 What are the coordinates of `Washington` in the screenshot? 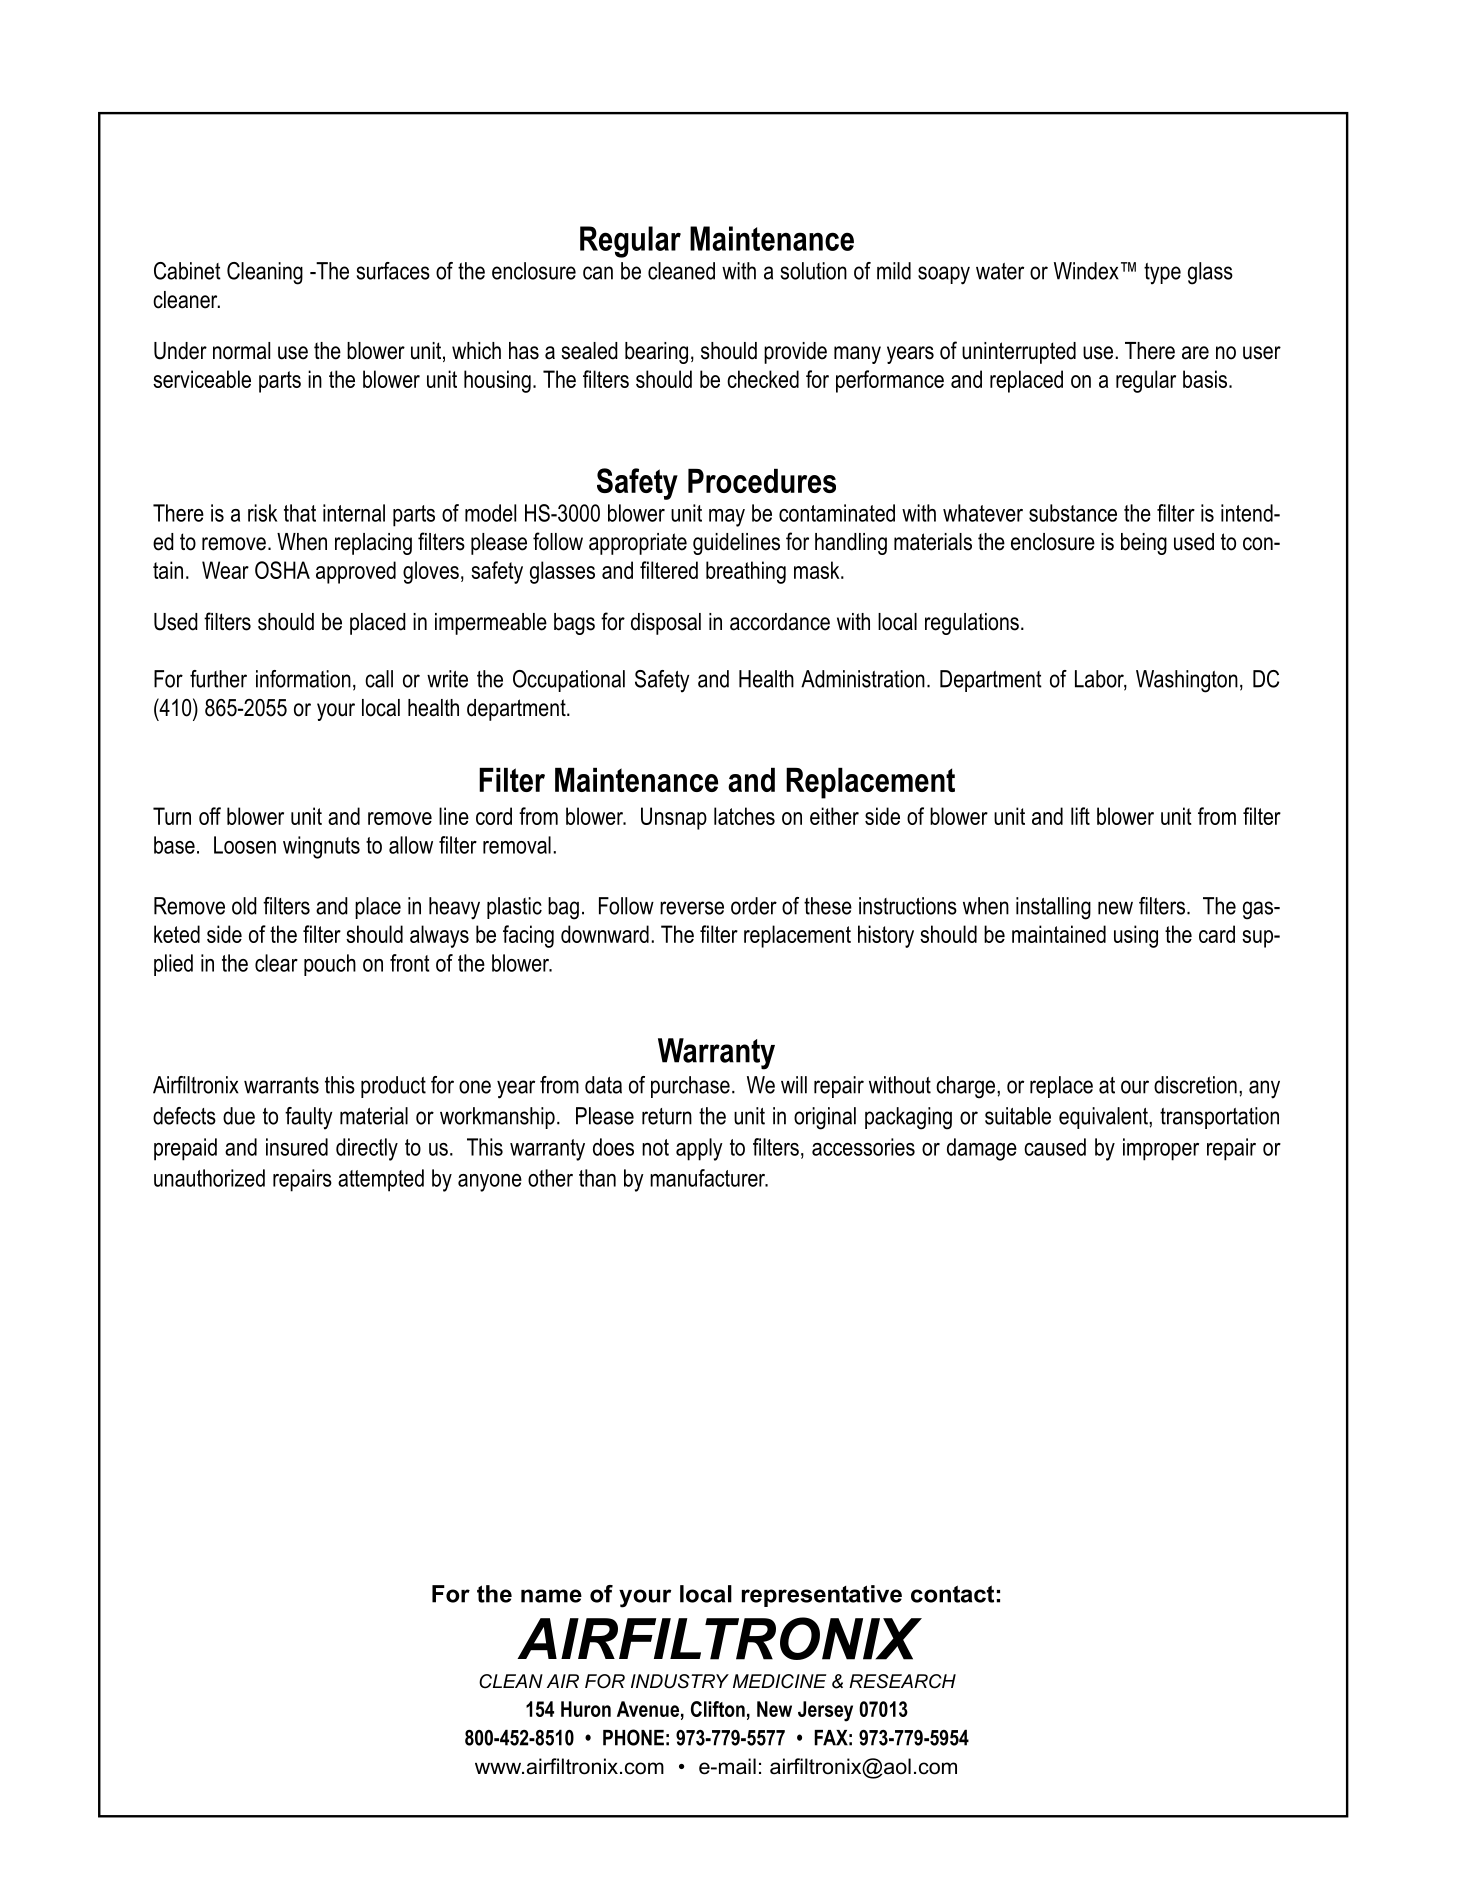 It's located at (1187, 681).
